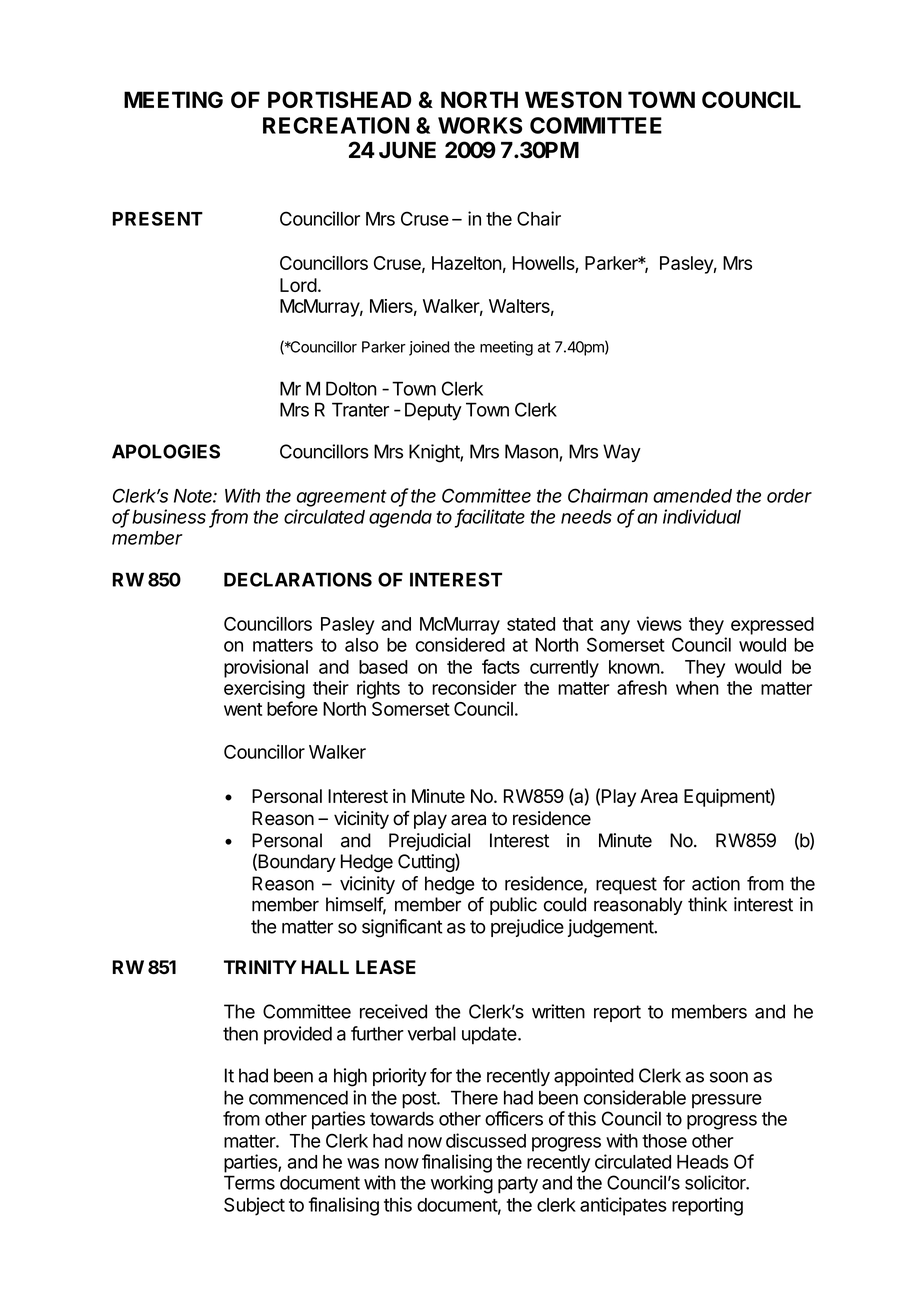  Describe the element at coordinates (462, 1184) in the screenshot. I see `working` at that location.
